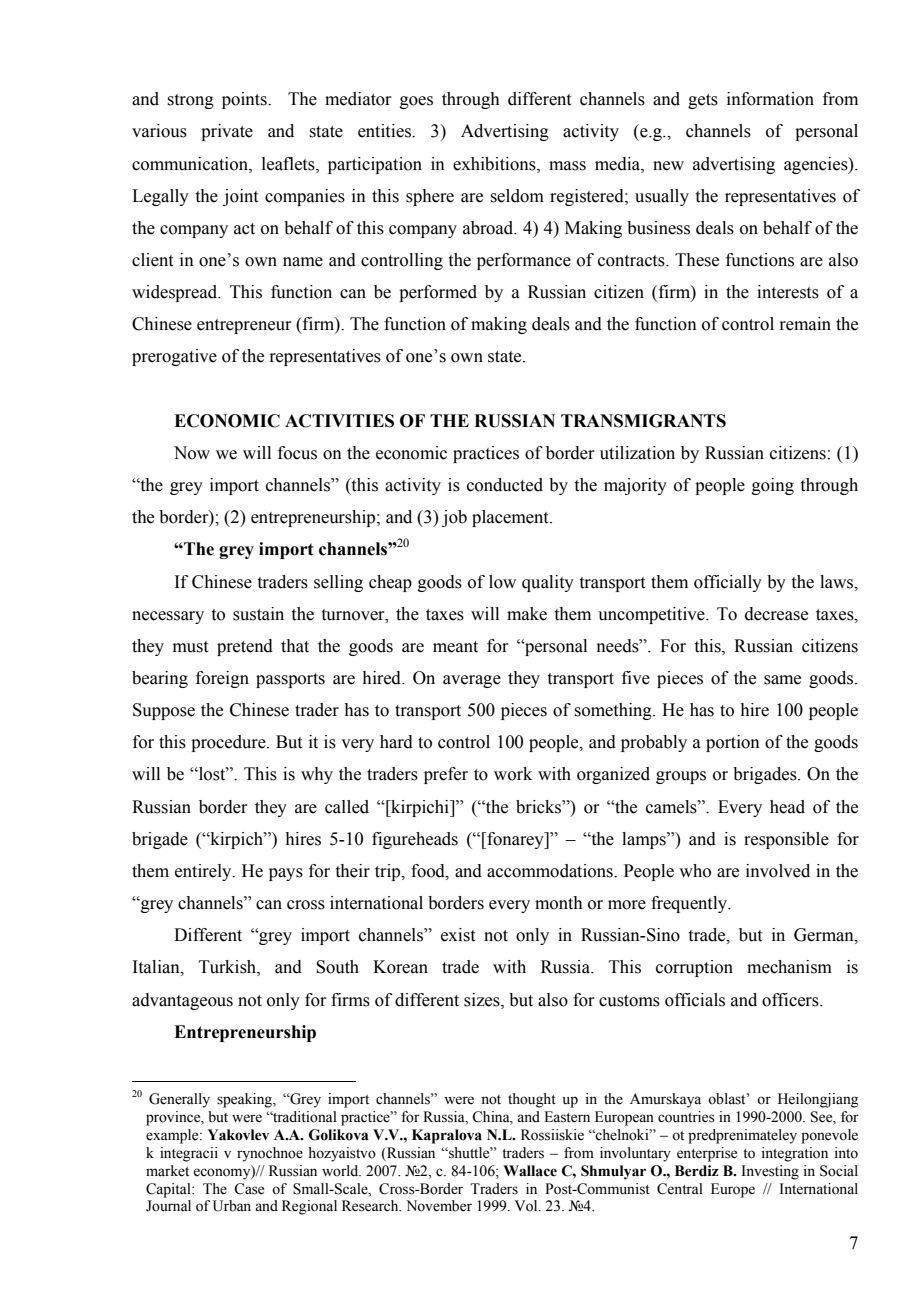 This page has height=1308, width=924. What do you see at coordinates (495, 164) in the page?
I see `exhibitions` at bounding box center [495, 164].
